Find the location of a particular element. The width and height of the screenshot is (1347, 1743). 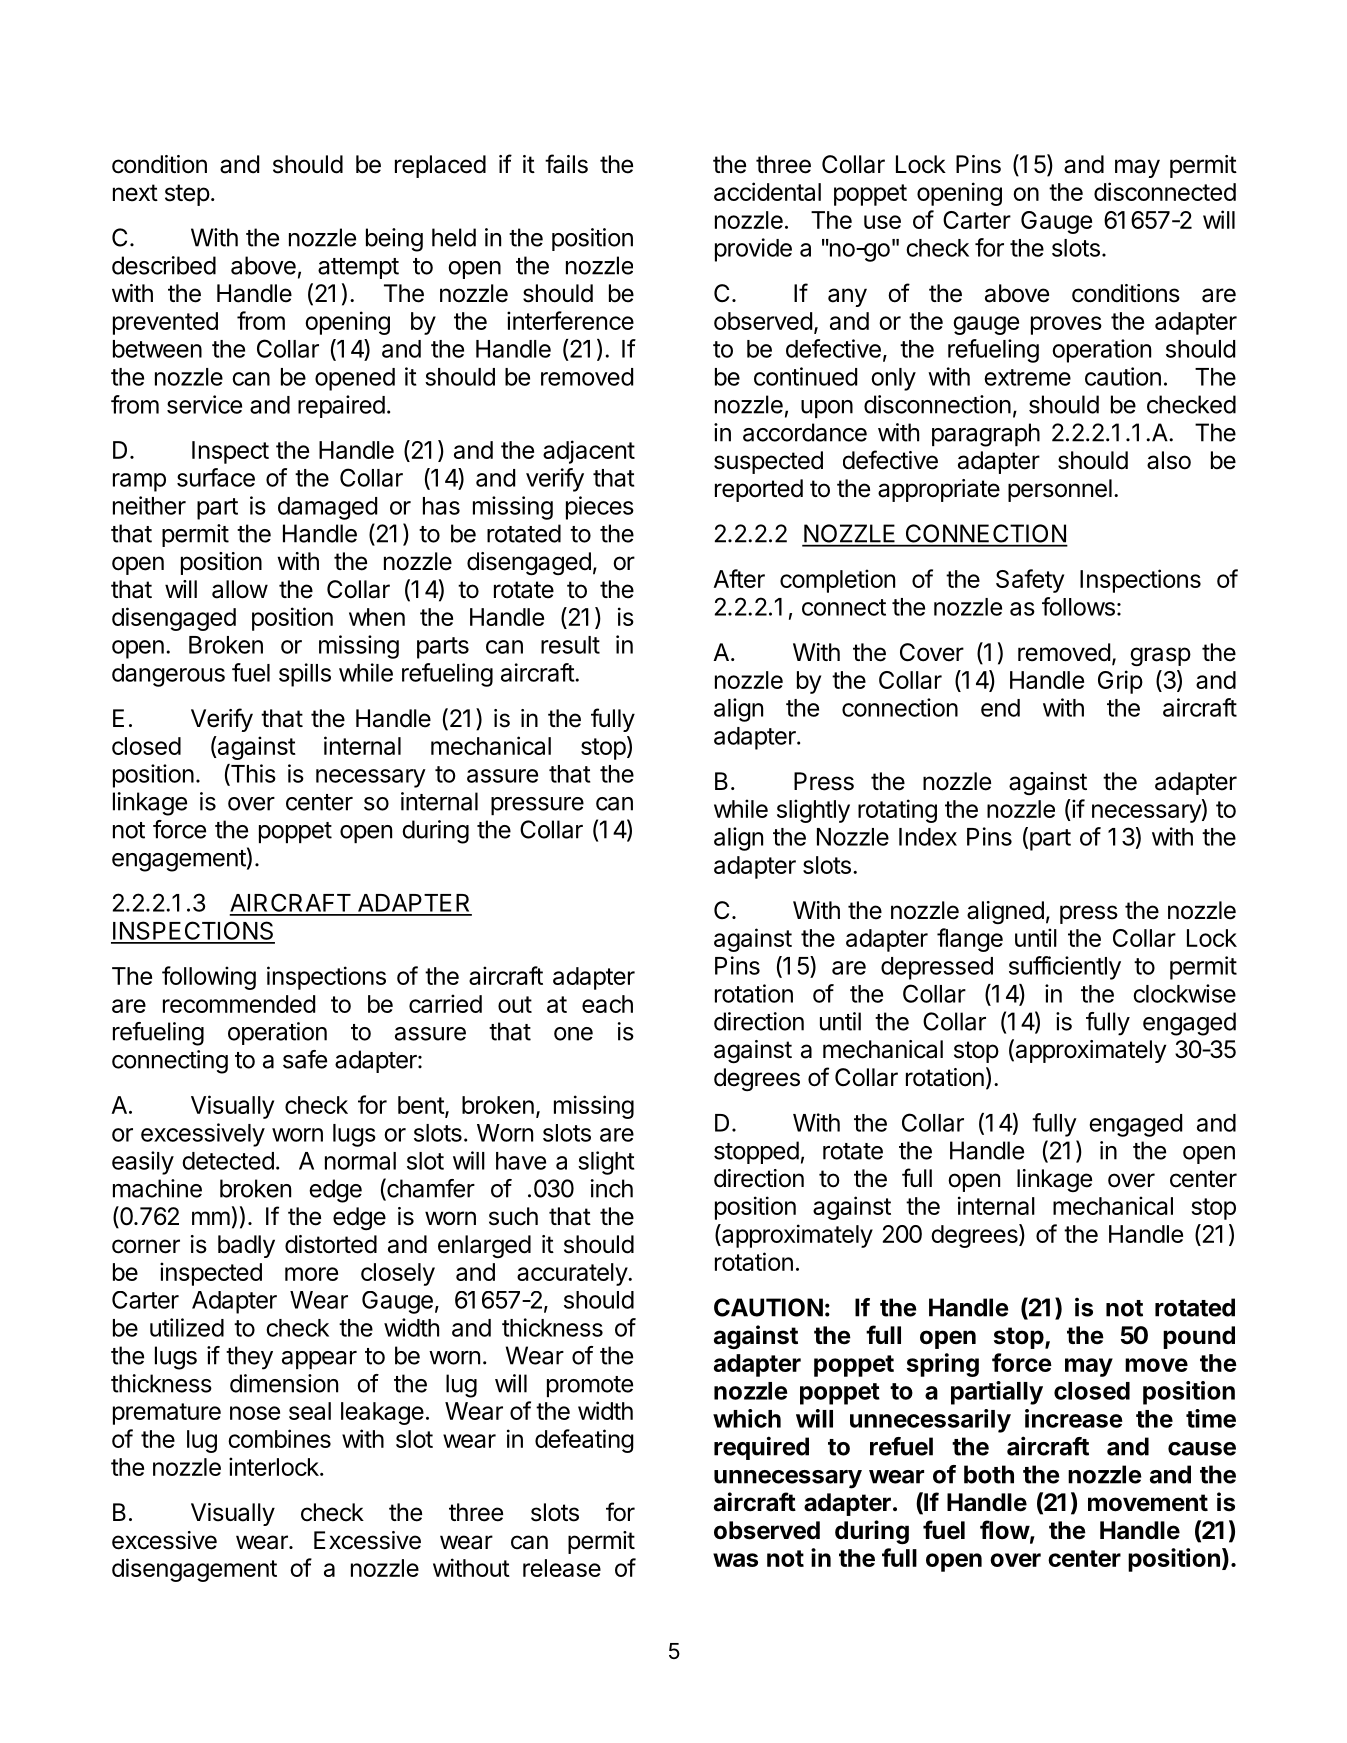

proves is located at coordinates (1066, 325).
